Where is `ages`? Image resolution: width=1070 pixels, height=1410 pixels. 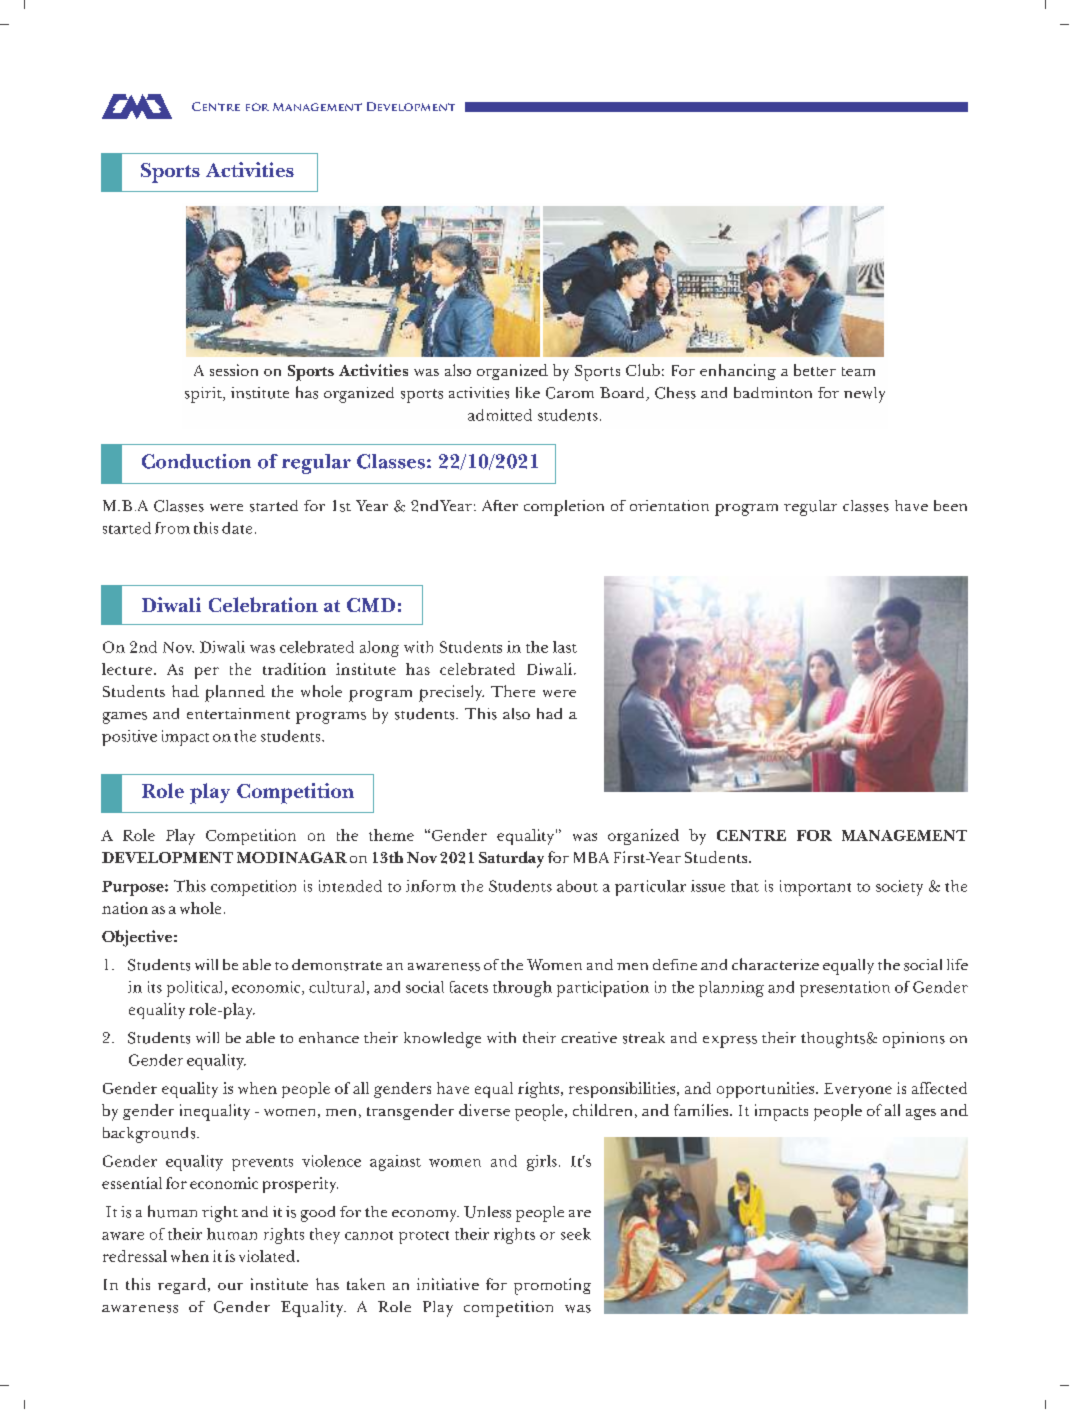
ages is located at coordinates (921, 1114).
